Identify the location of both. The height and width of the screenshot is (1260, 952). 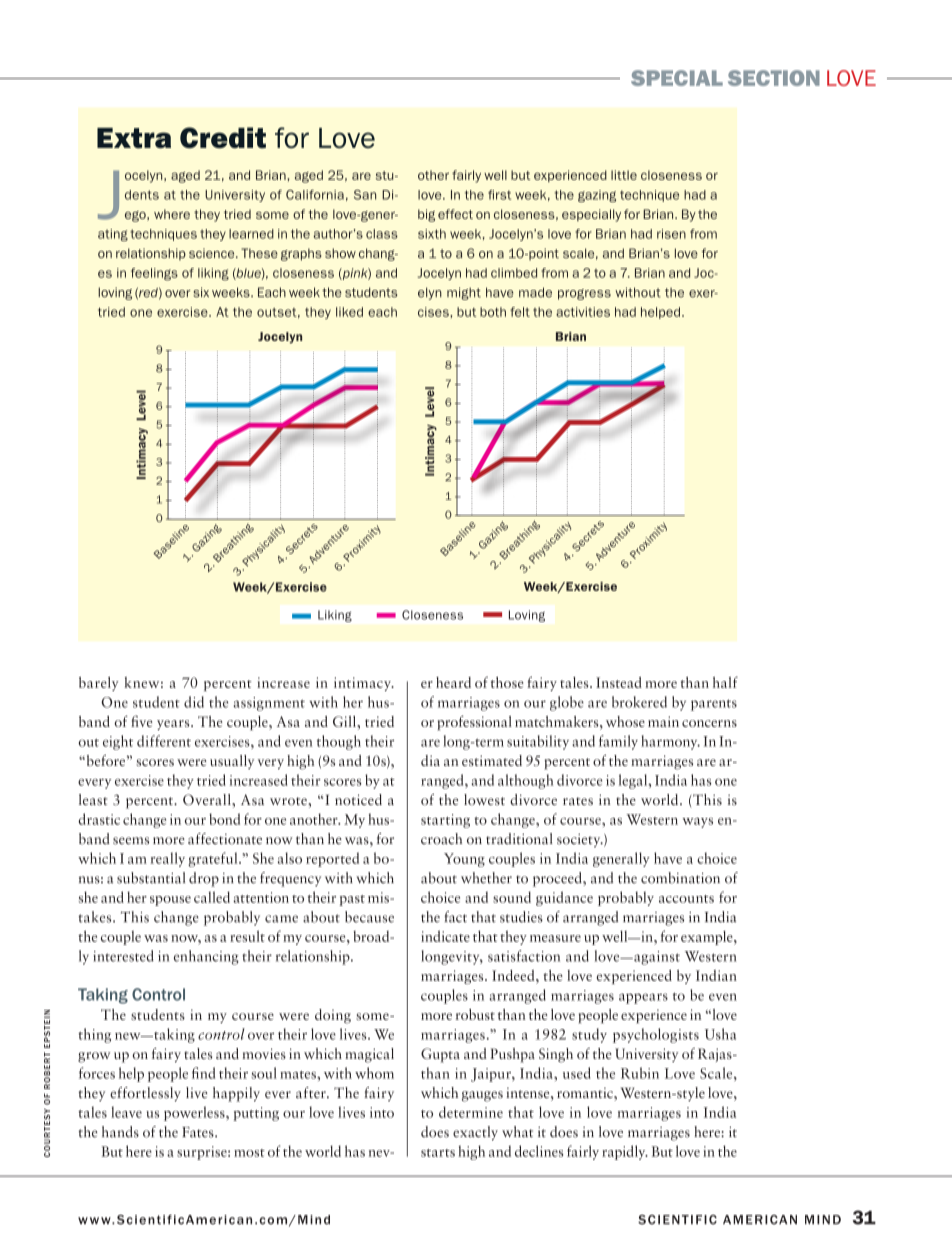
(493, 312).
